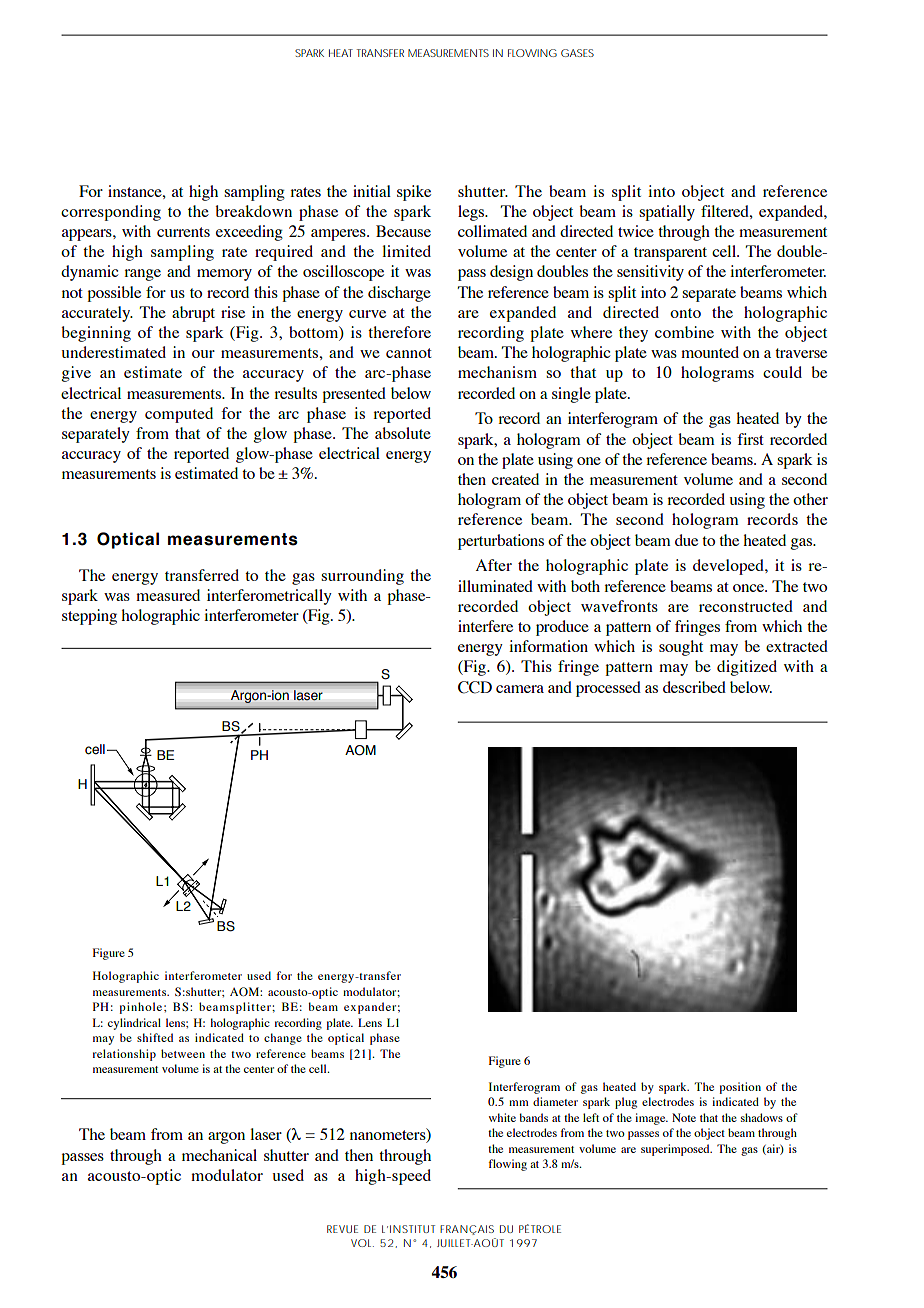 The width and height of the screenshot is (924, 1308). What do you see at coordinates (577, 53) in the screenshot?
I see `GASES` at bounding box center [577, 53].
